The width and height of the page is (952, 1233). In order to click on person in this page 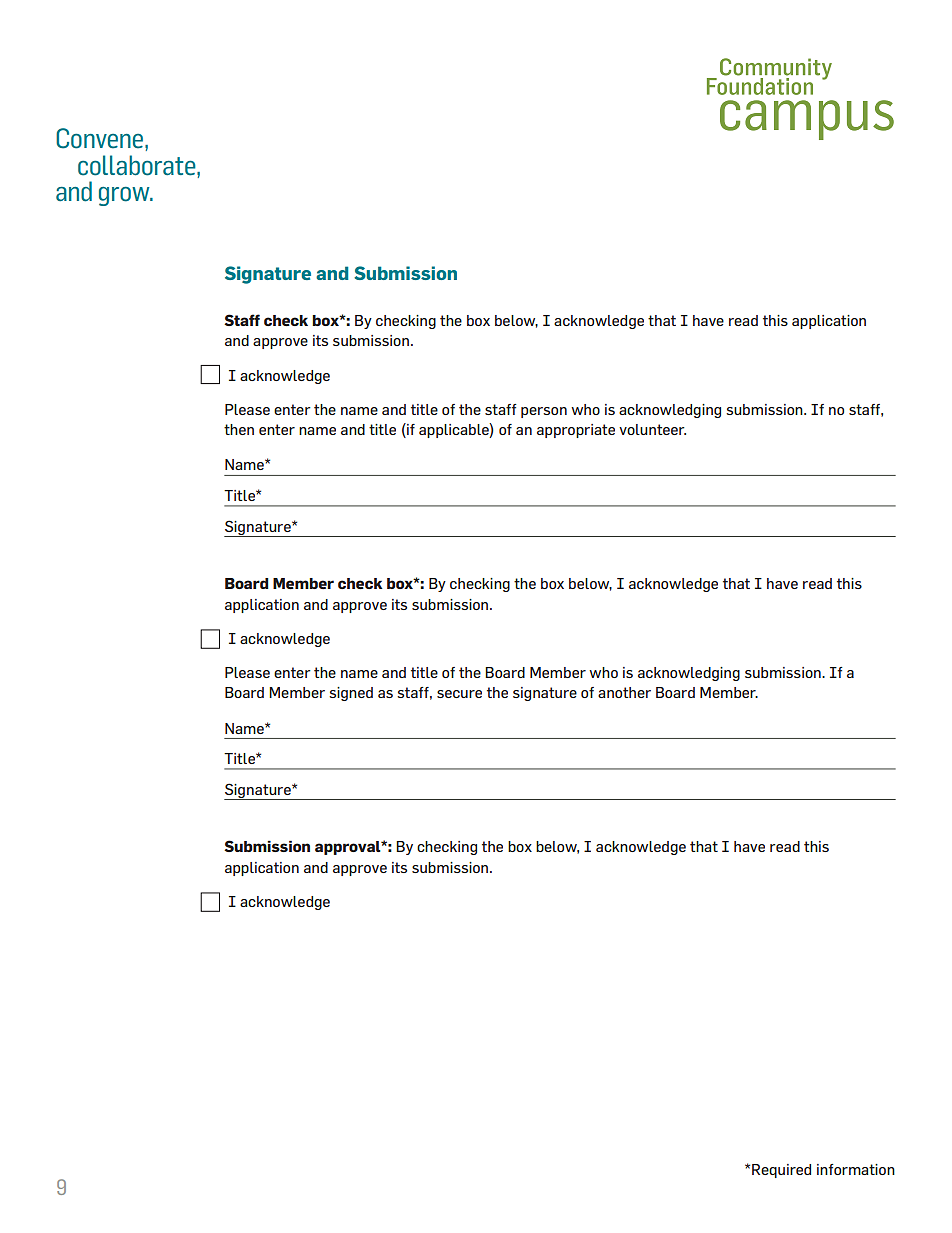, I will do `click(544, 412)`.
